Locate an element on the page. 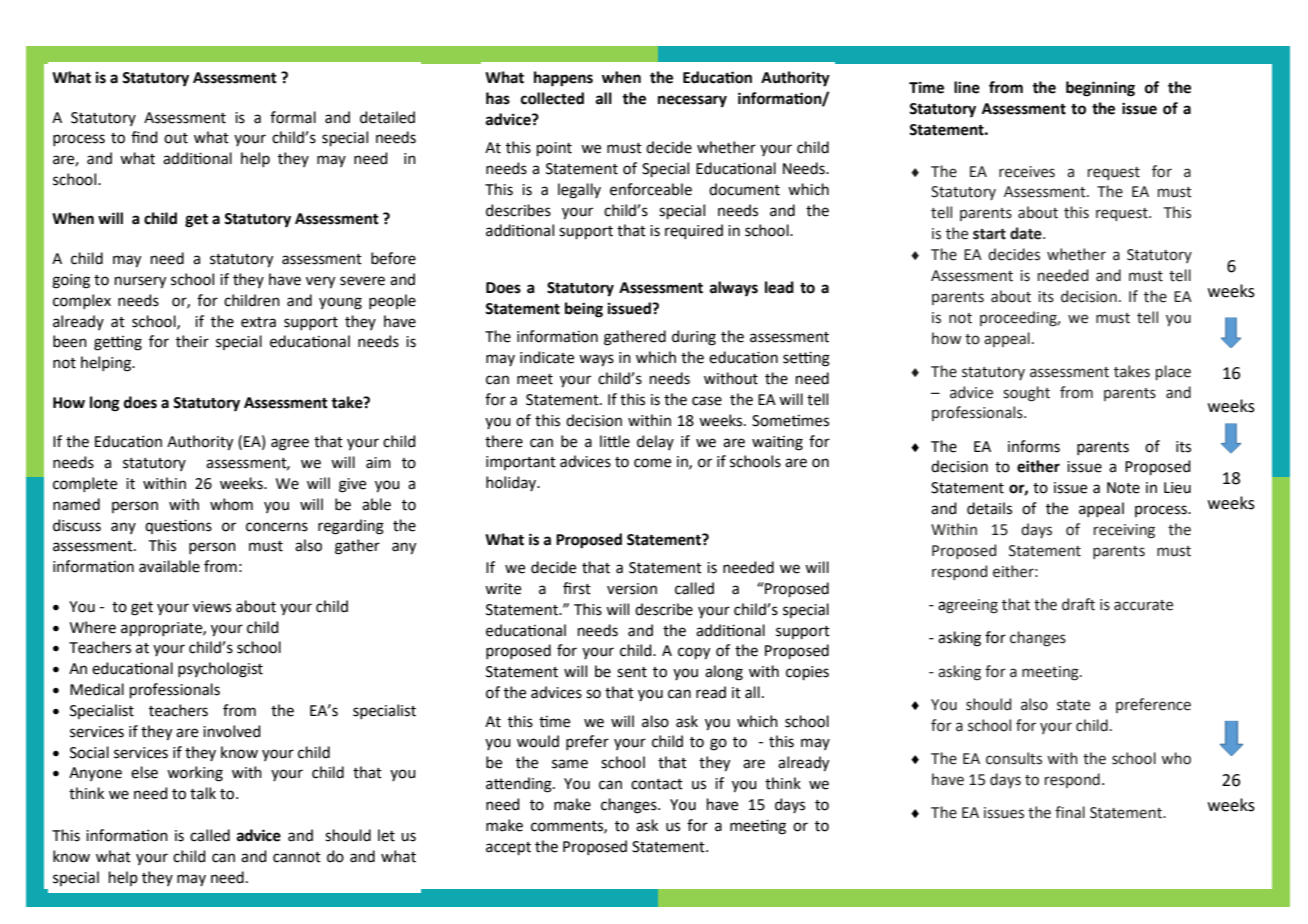 The height and width of the document is (924, 1308). nursery is located at coordinates (140, 282).
